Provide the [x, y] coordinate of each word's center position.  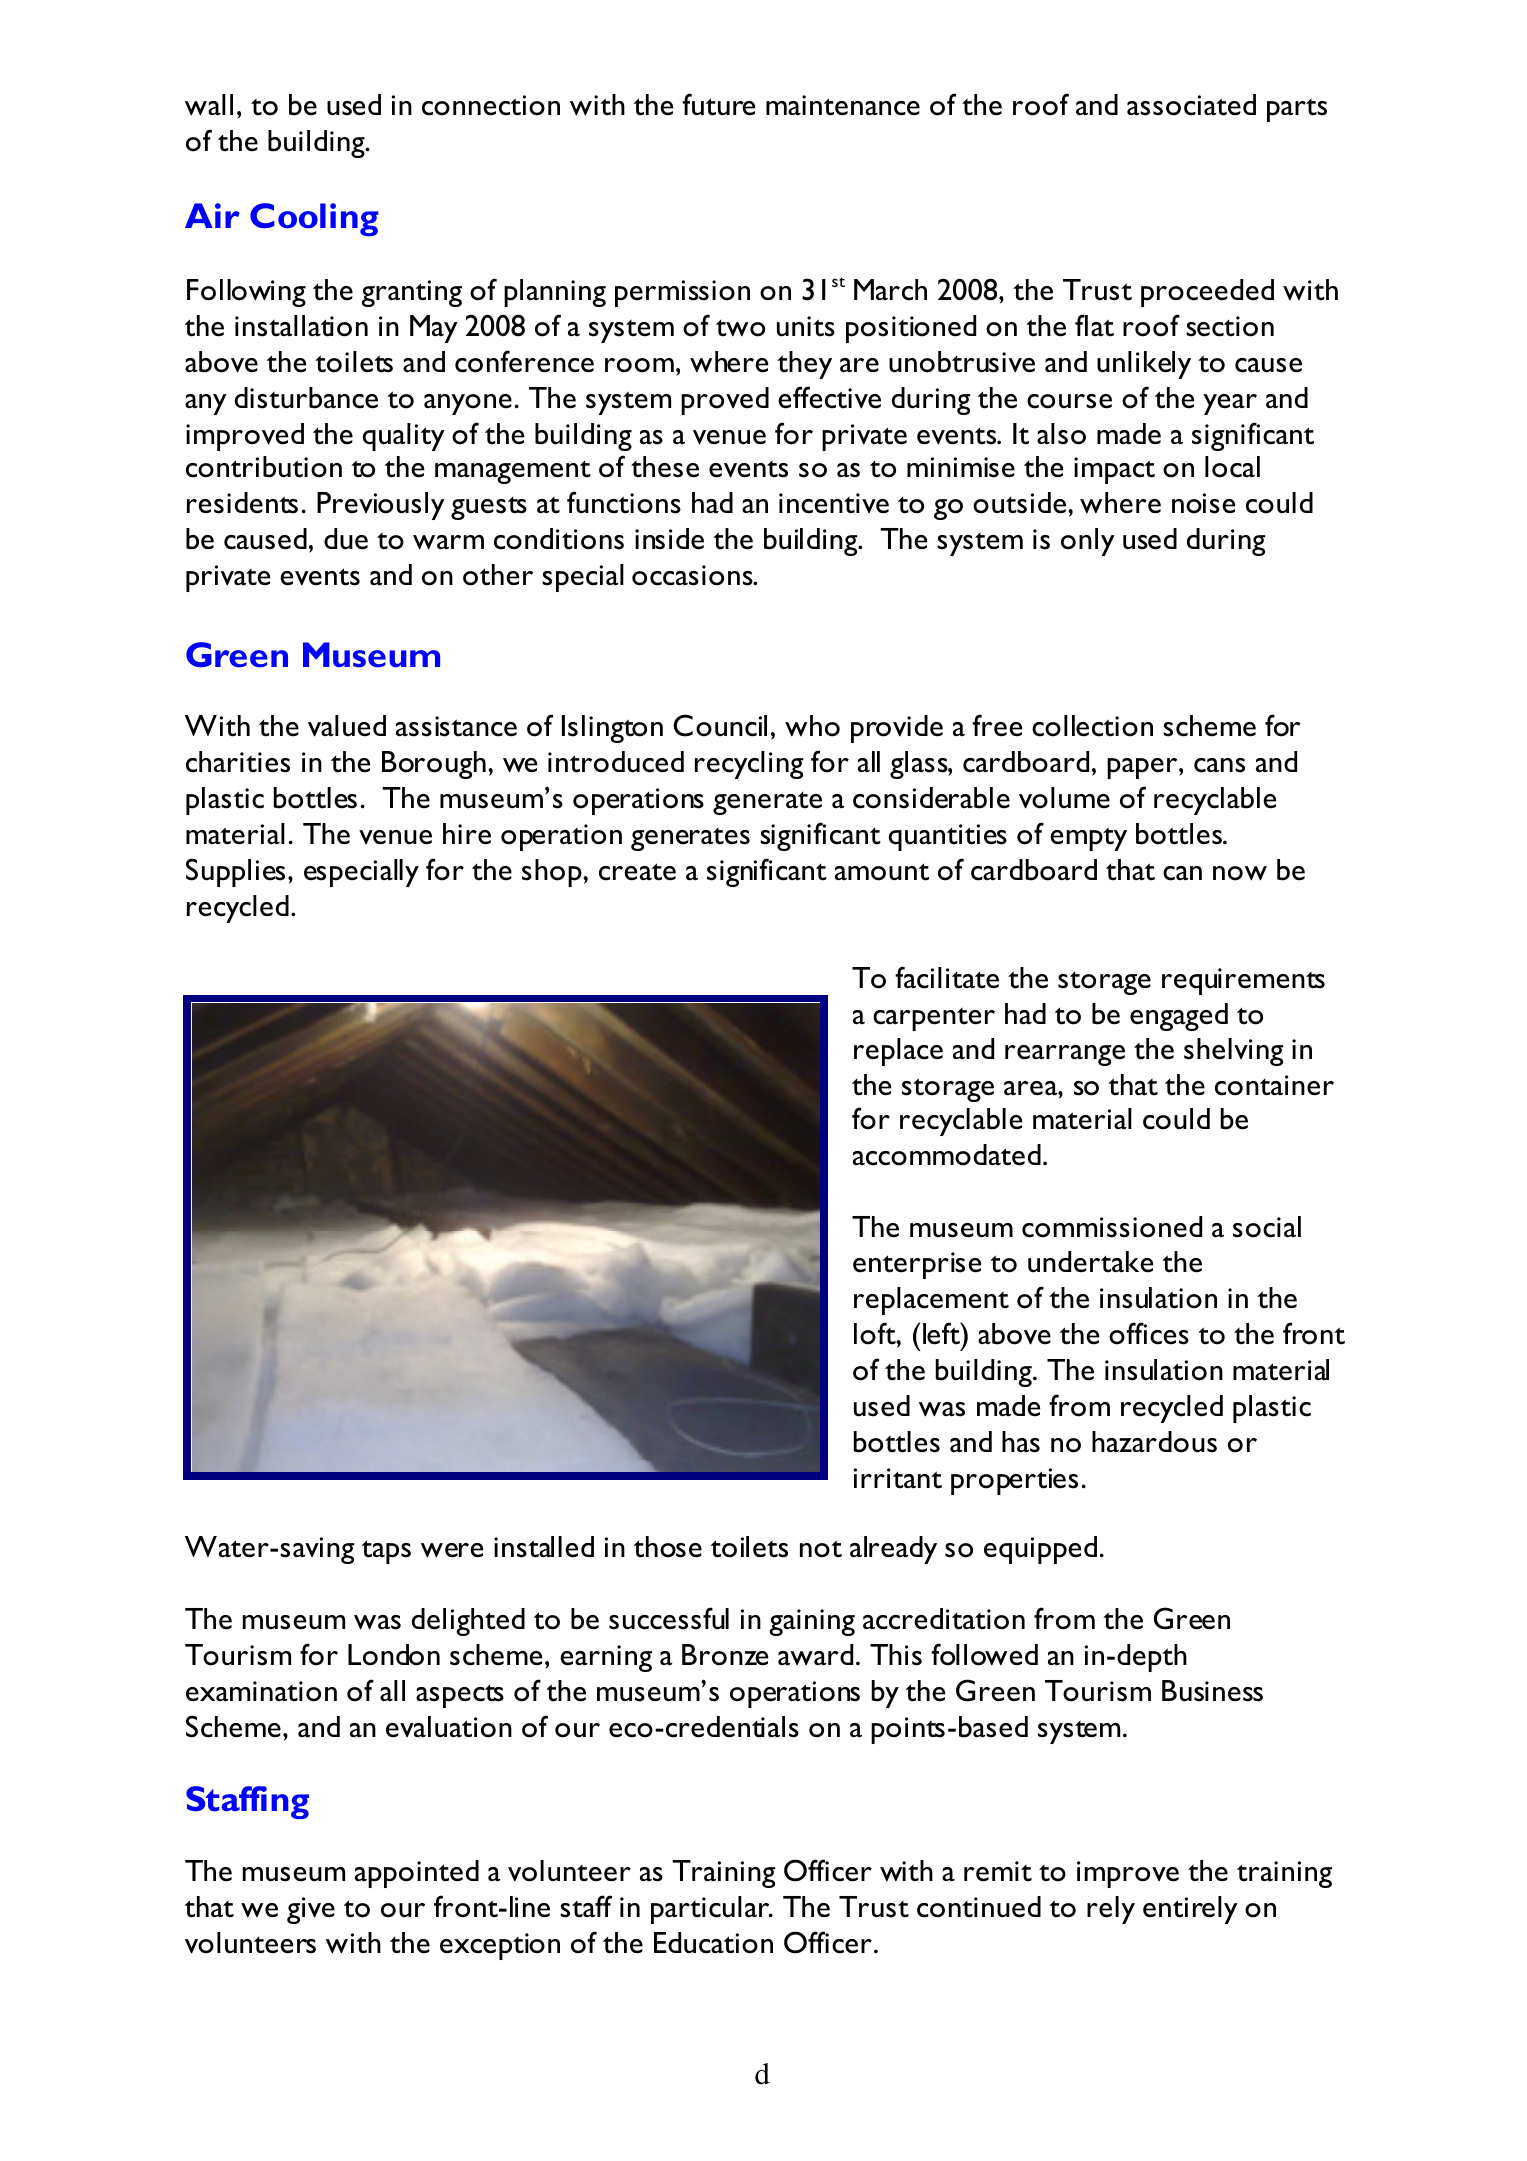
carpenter [934, 1019]
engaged [1179, 1017]
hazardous [1154, 1442]
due [346, 539]
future [718, 104]
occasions [693, 575]
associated [1191, 105]
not [821, 1549]
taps [386, 1552]
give [311, 1910]
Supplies [235, 872]
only [1088, 542]
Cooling [314, 219]
